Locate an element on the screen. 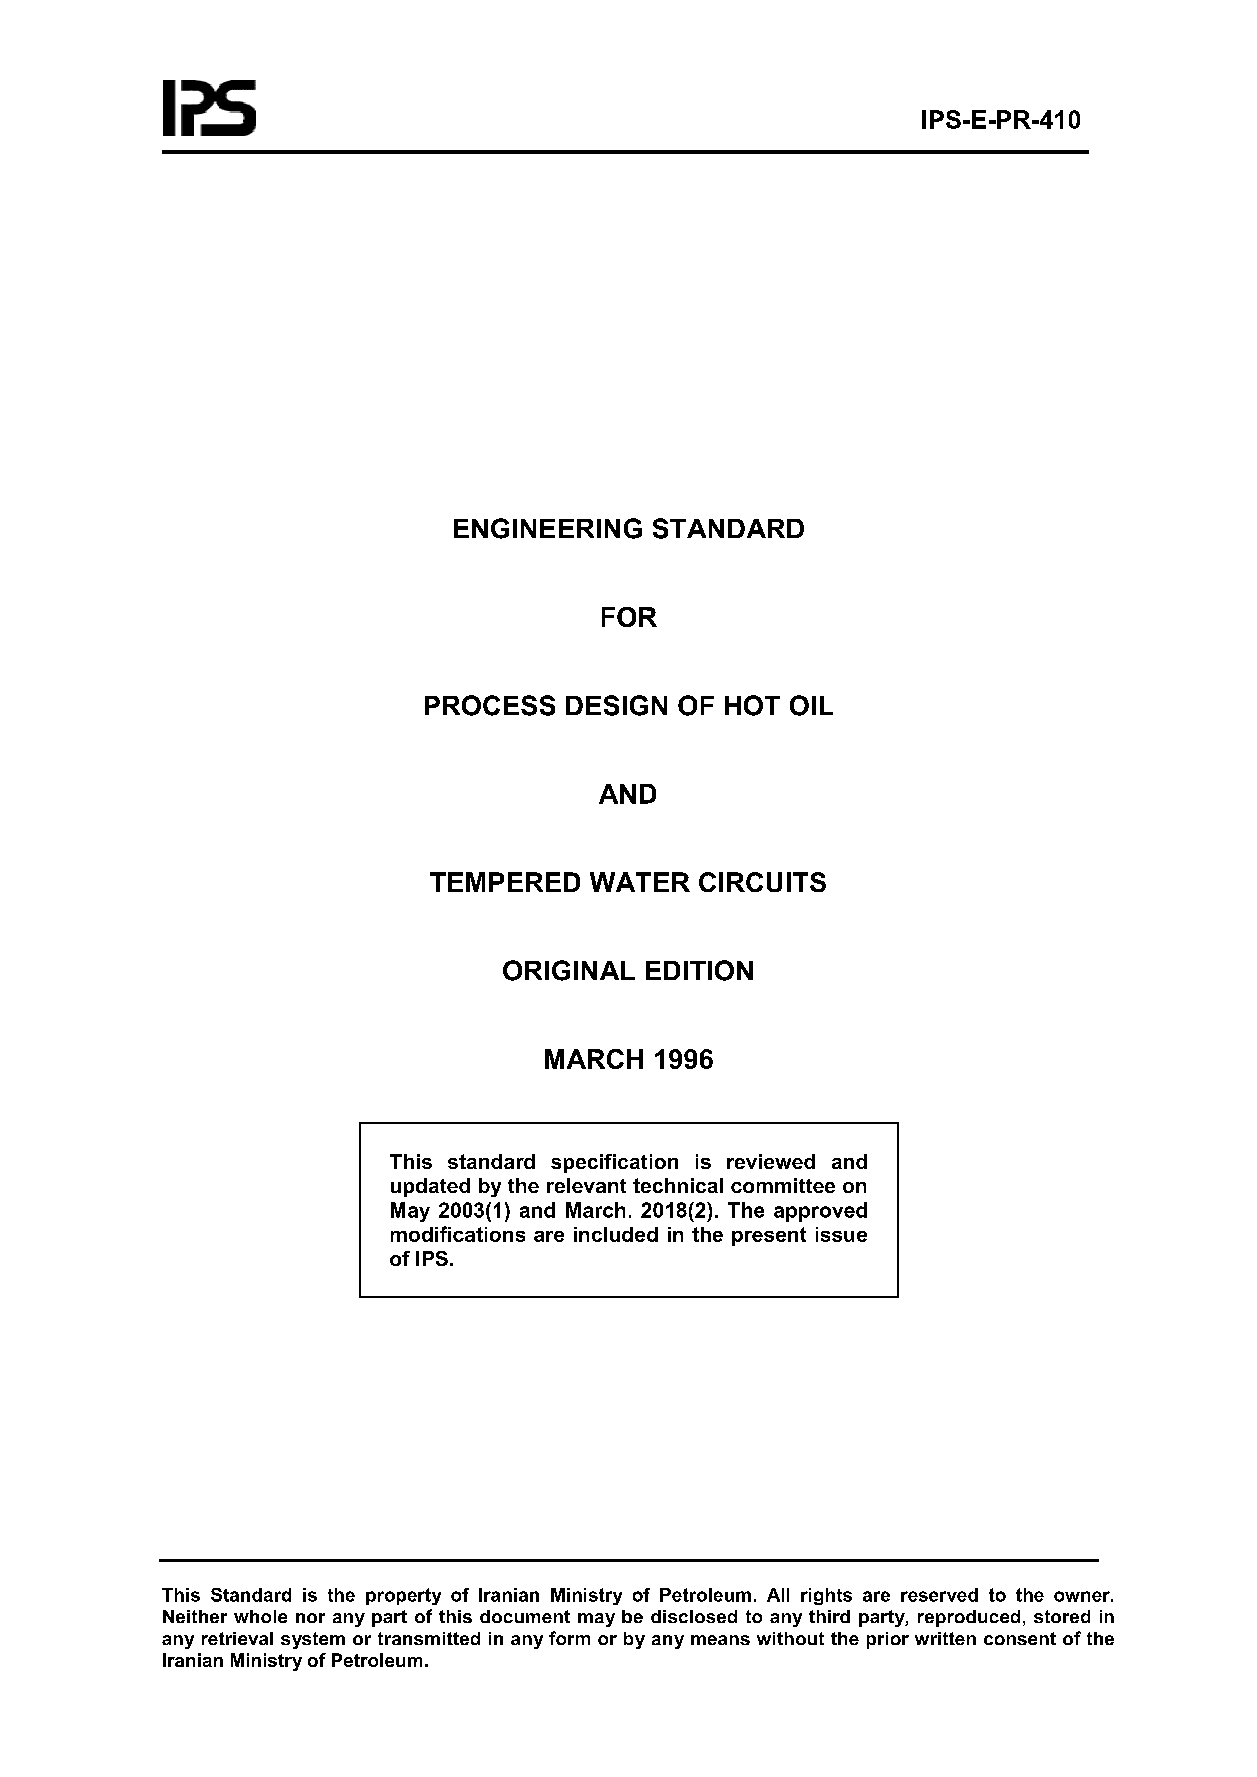 The image size is (1257, 1777). nor is located at coordinates (310, 1618).
